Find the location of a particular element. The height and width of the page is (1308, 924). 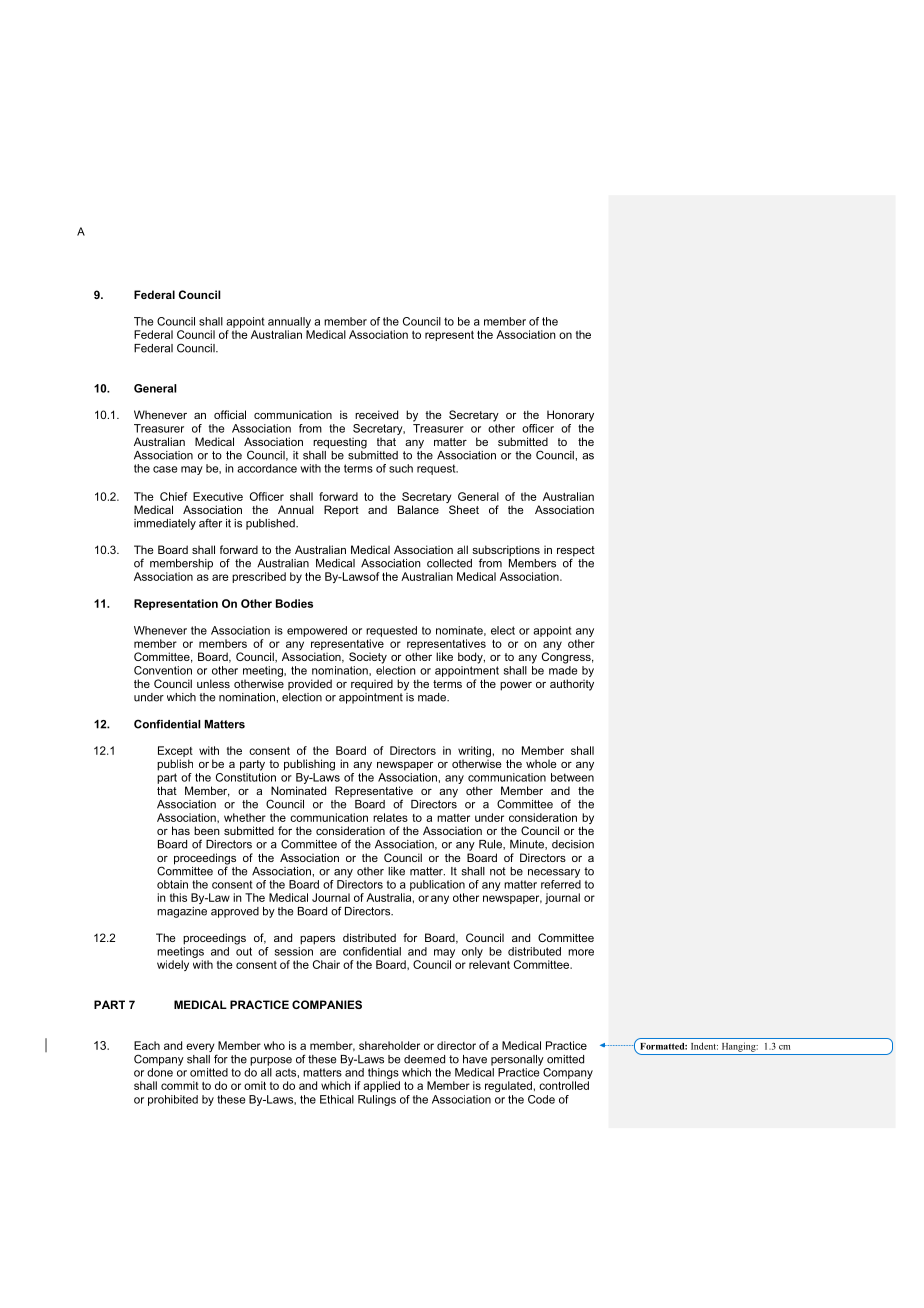

relates is located at coordinates (390, 817).
